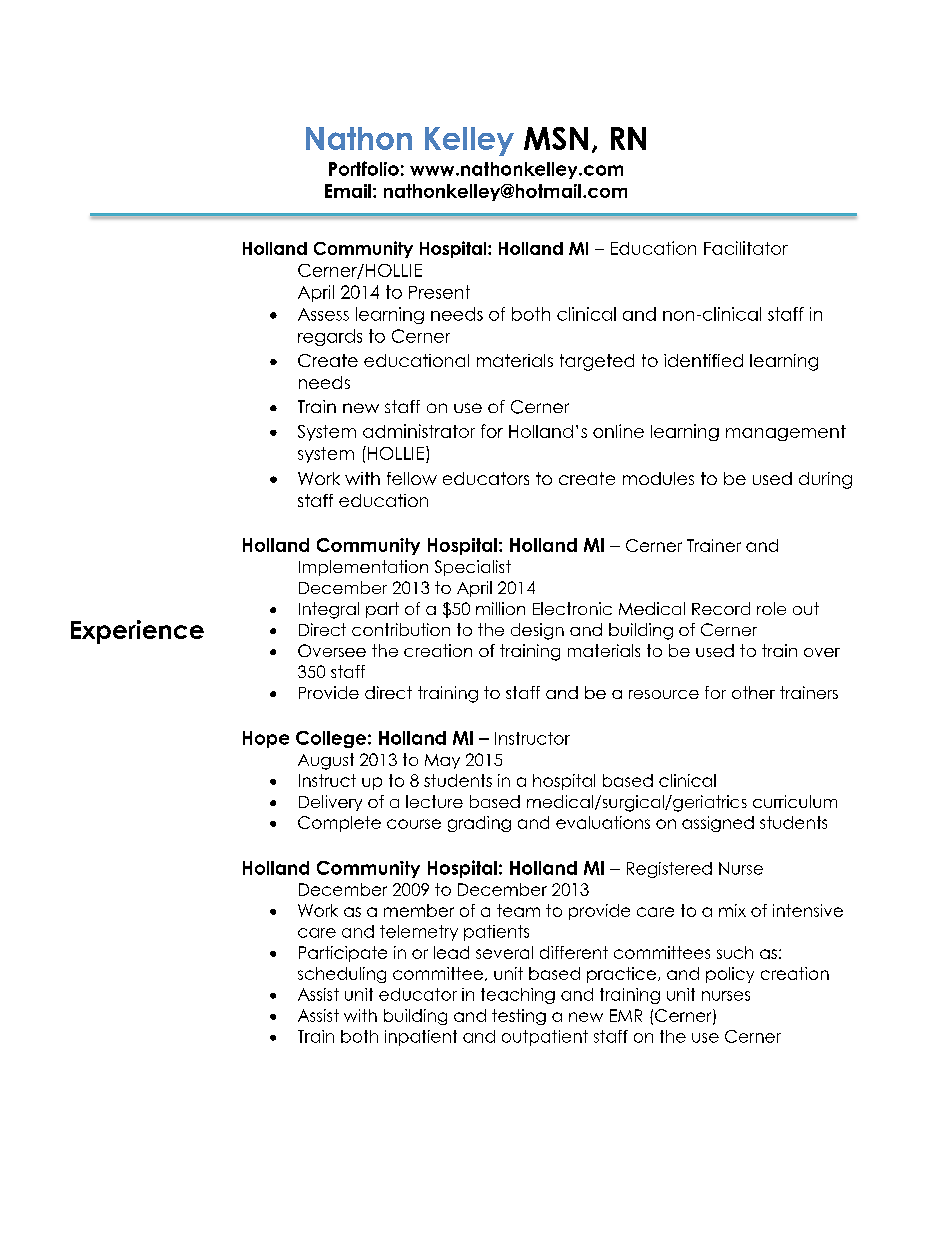 Image resolution: width=952 pixels, height=1233 pixels. Describe the element at coordinates (412, 478) in the screenshot. I see `fellow` at that location.
